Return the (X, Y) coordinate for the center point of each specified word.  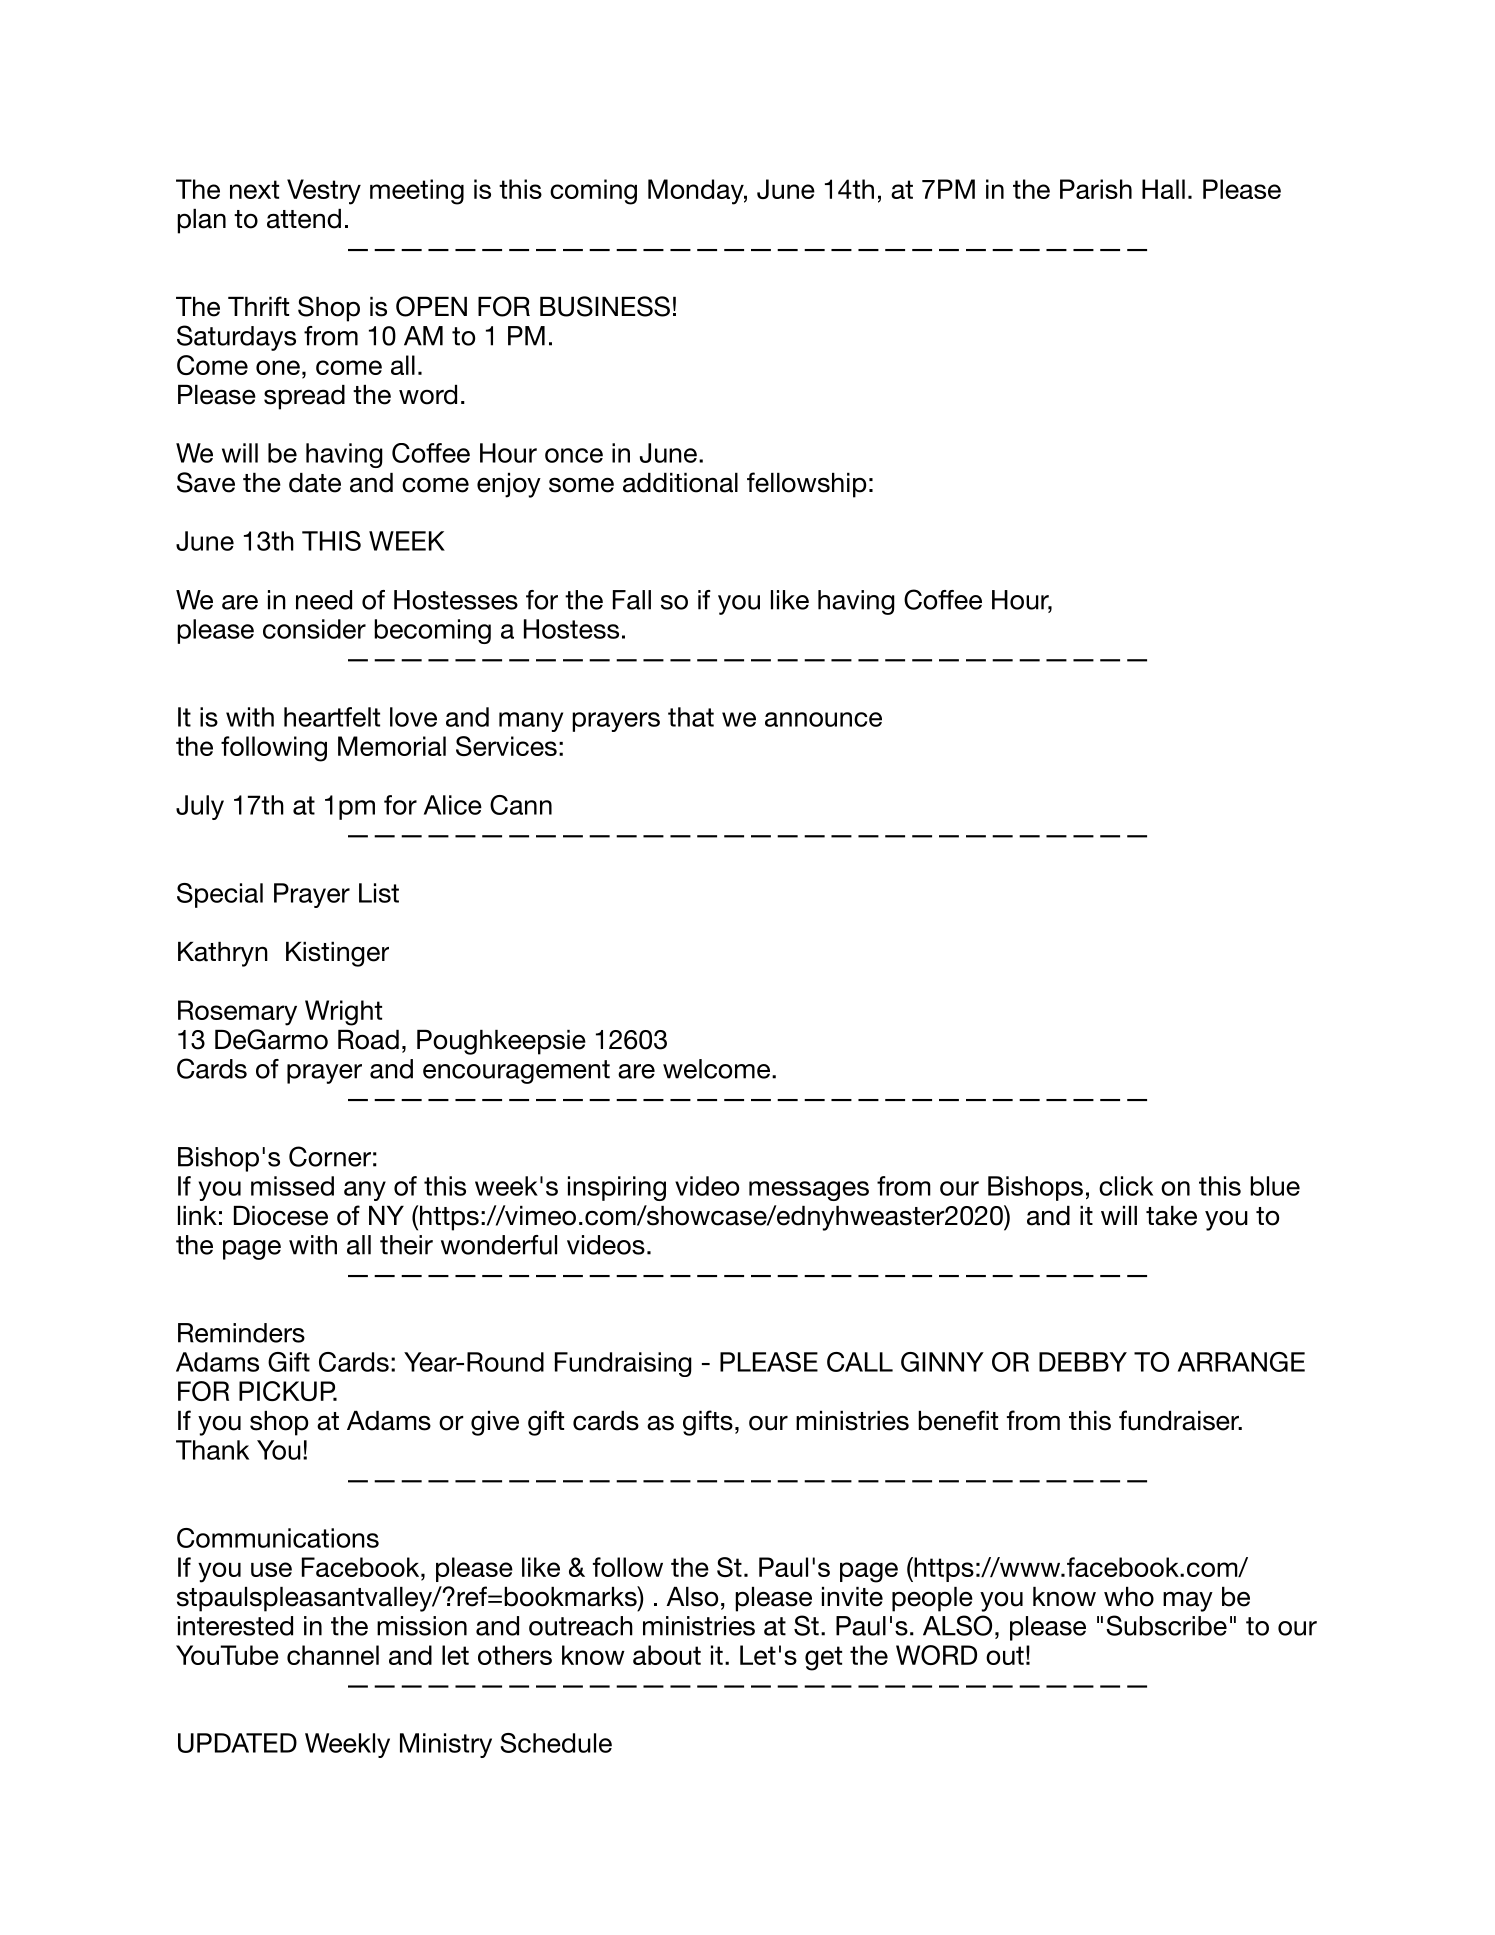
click (1126, 1186)
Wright (343, 1013)
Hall (1163, 189)
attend (304, 219)
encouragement (516, 1072)
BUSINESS (605, 306)
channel (333, 1655)
